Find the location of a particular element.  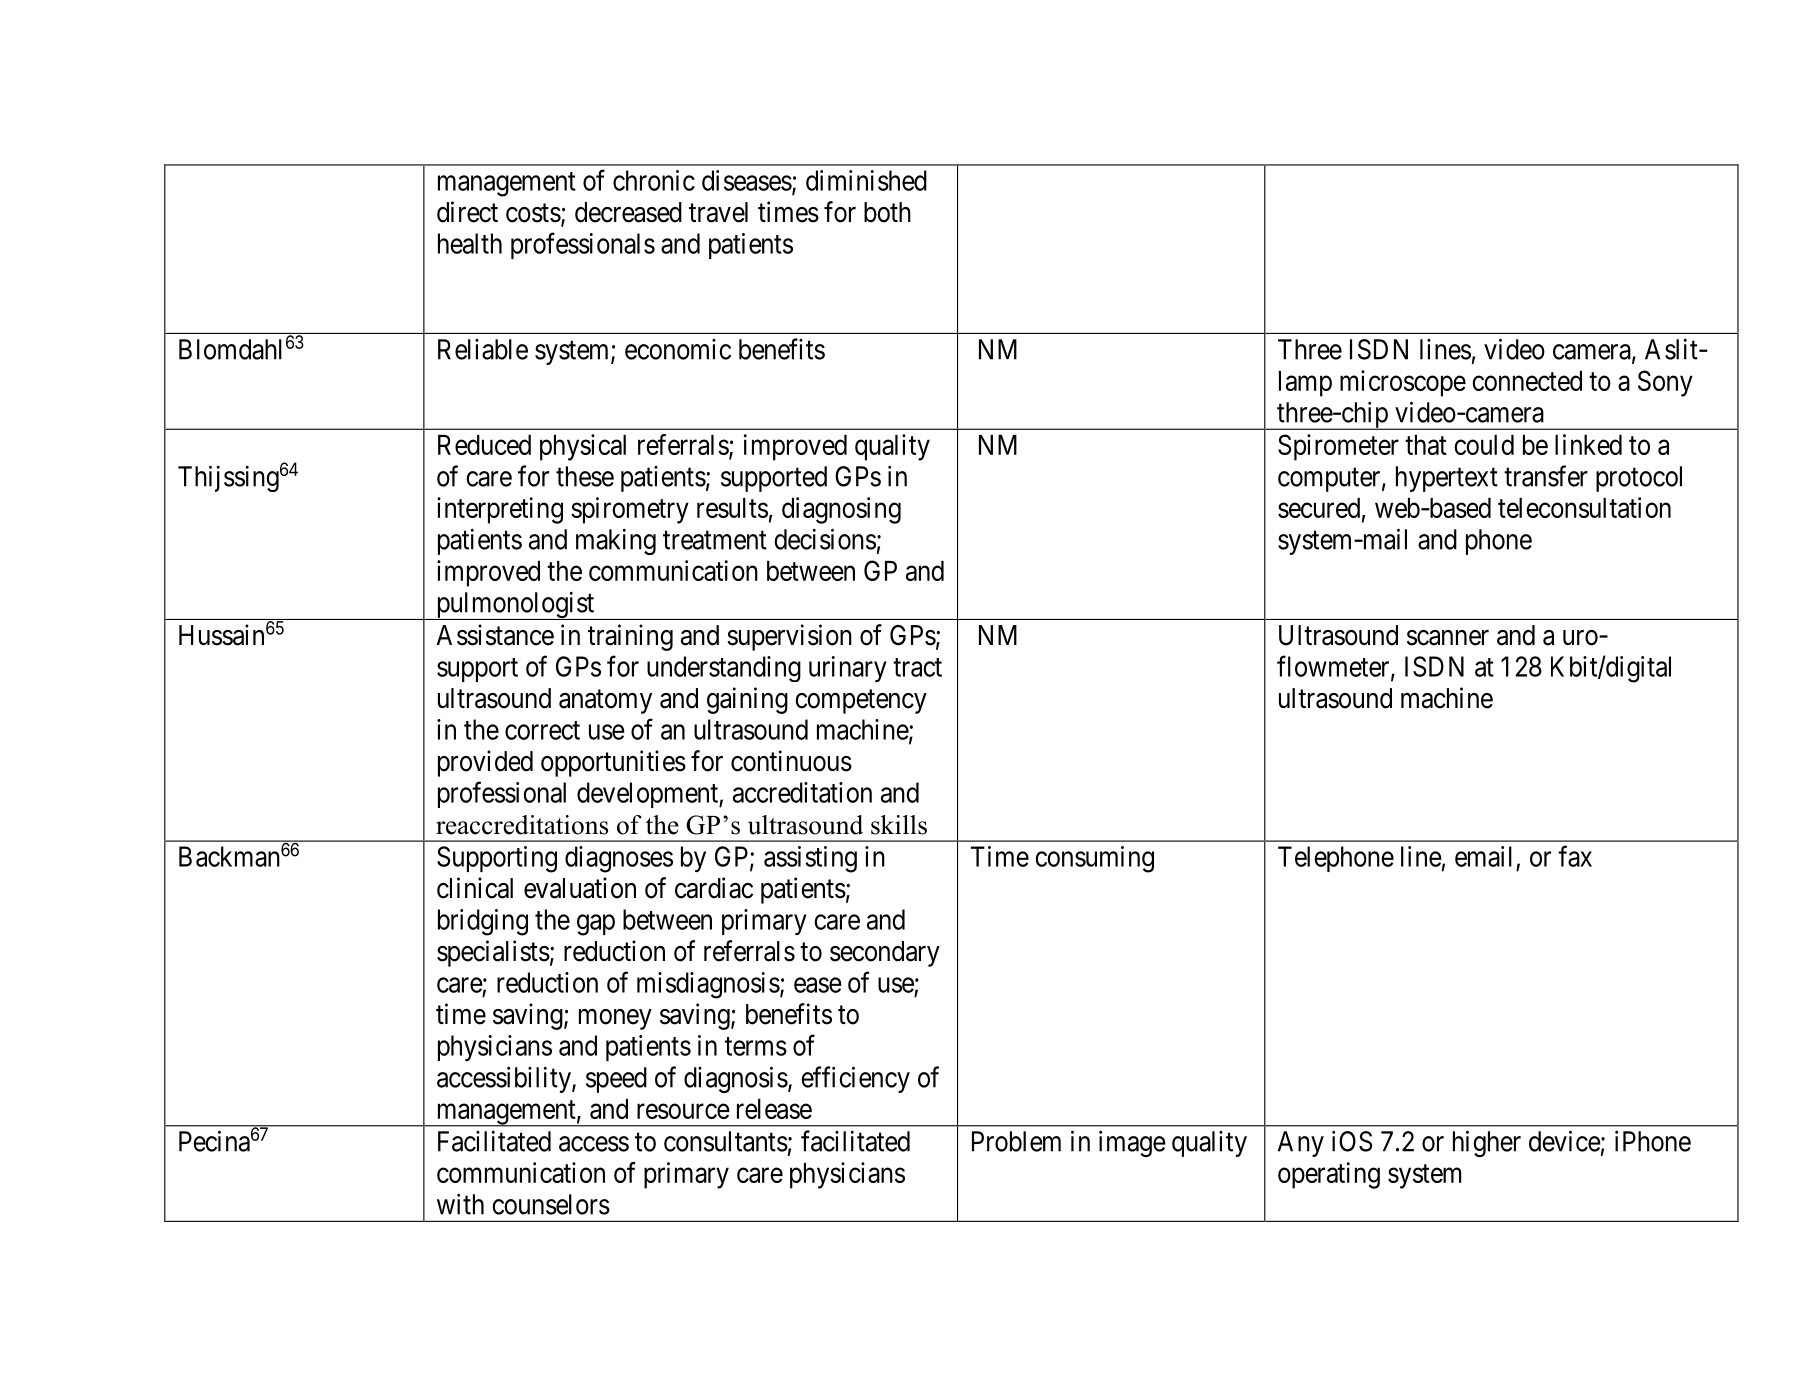

anatomy is located at coordinates (605, 702).
